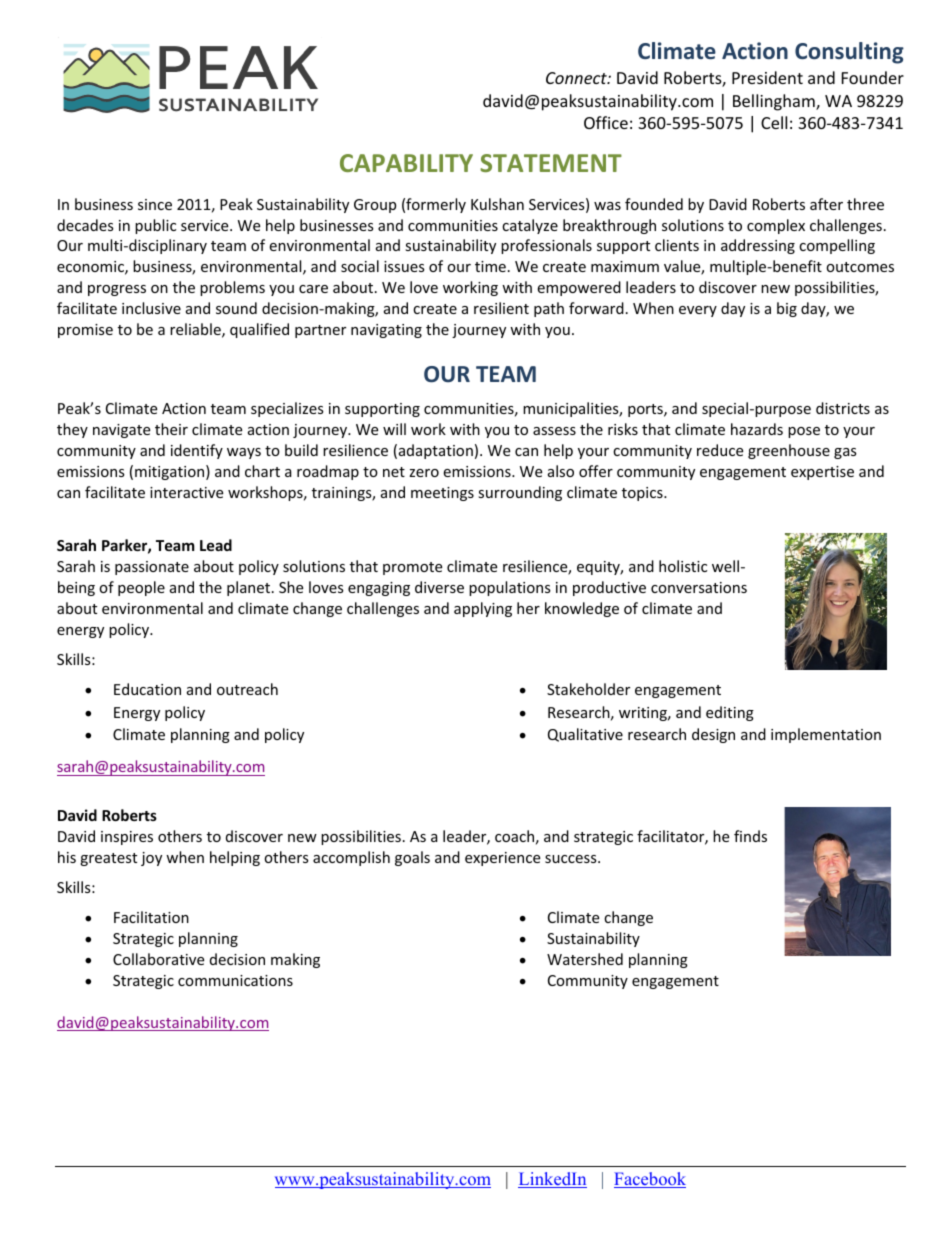 The height and width of the page is (1233, 952). Describe the element at coordinates (186, 492) in the page. I see `interactive` at that location.
